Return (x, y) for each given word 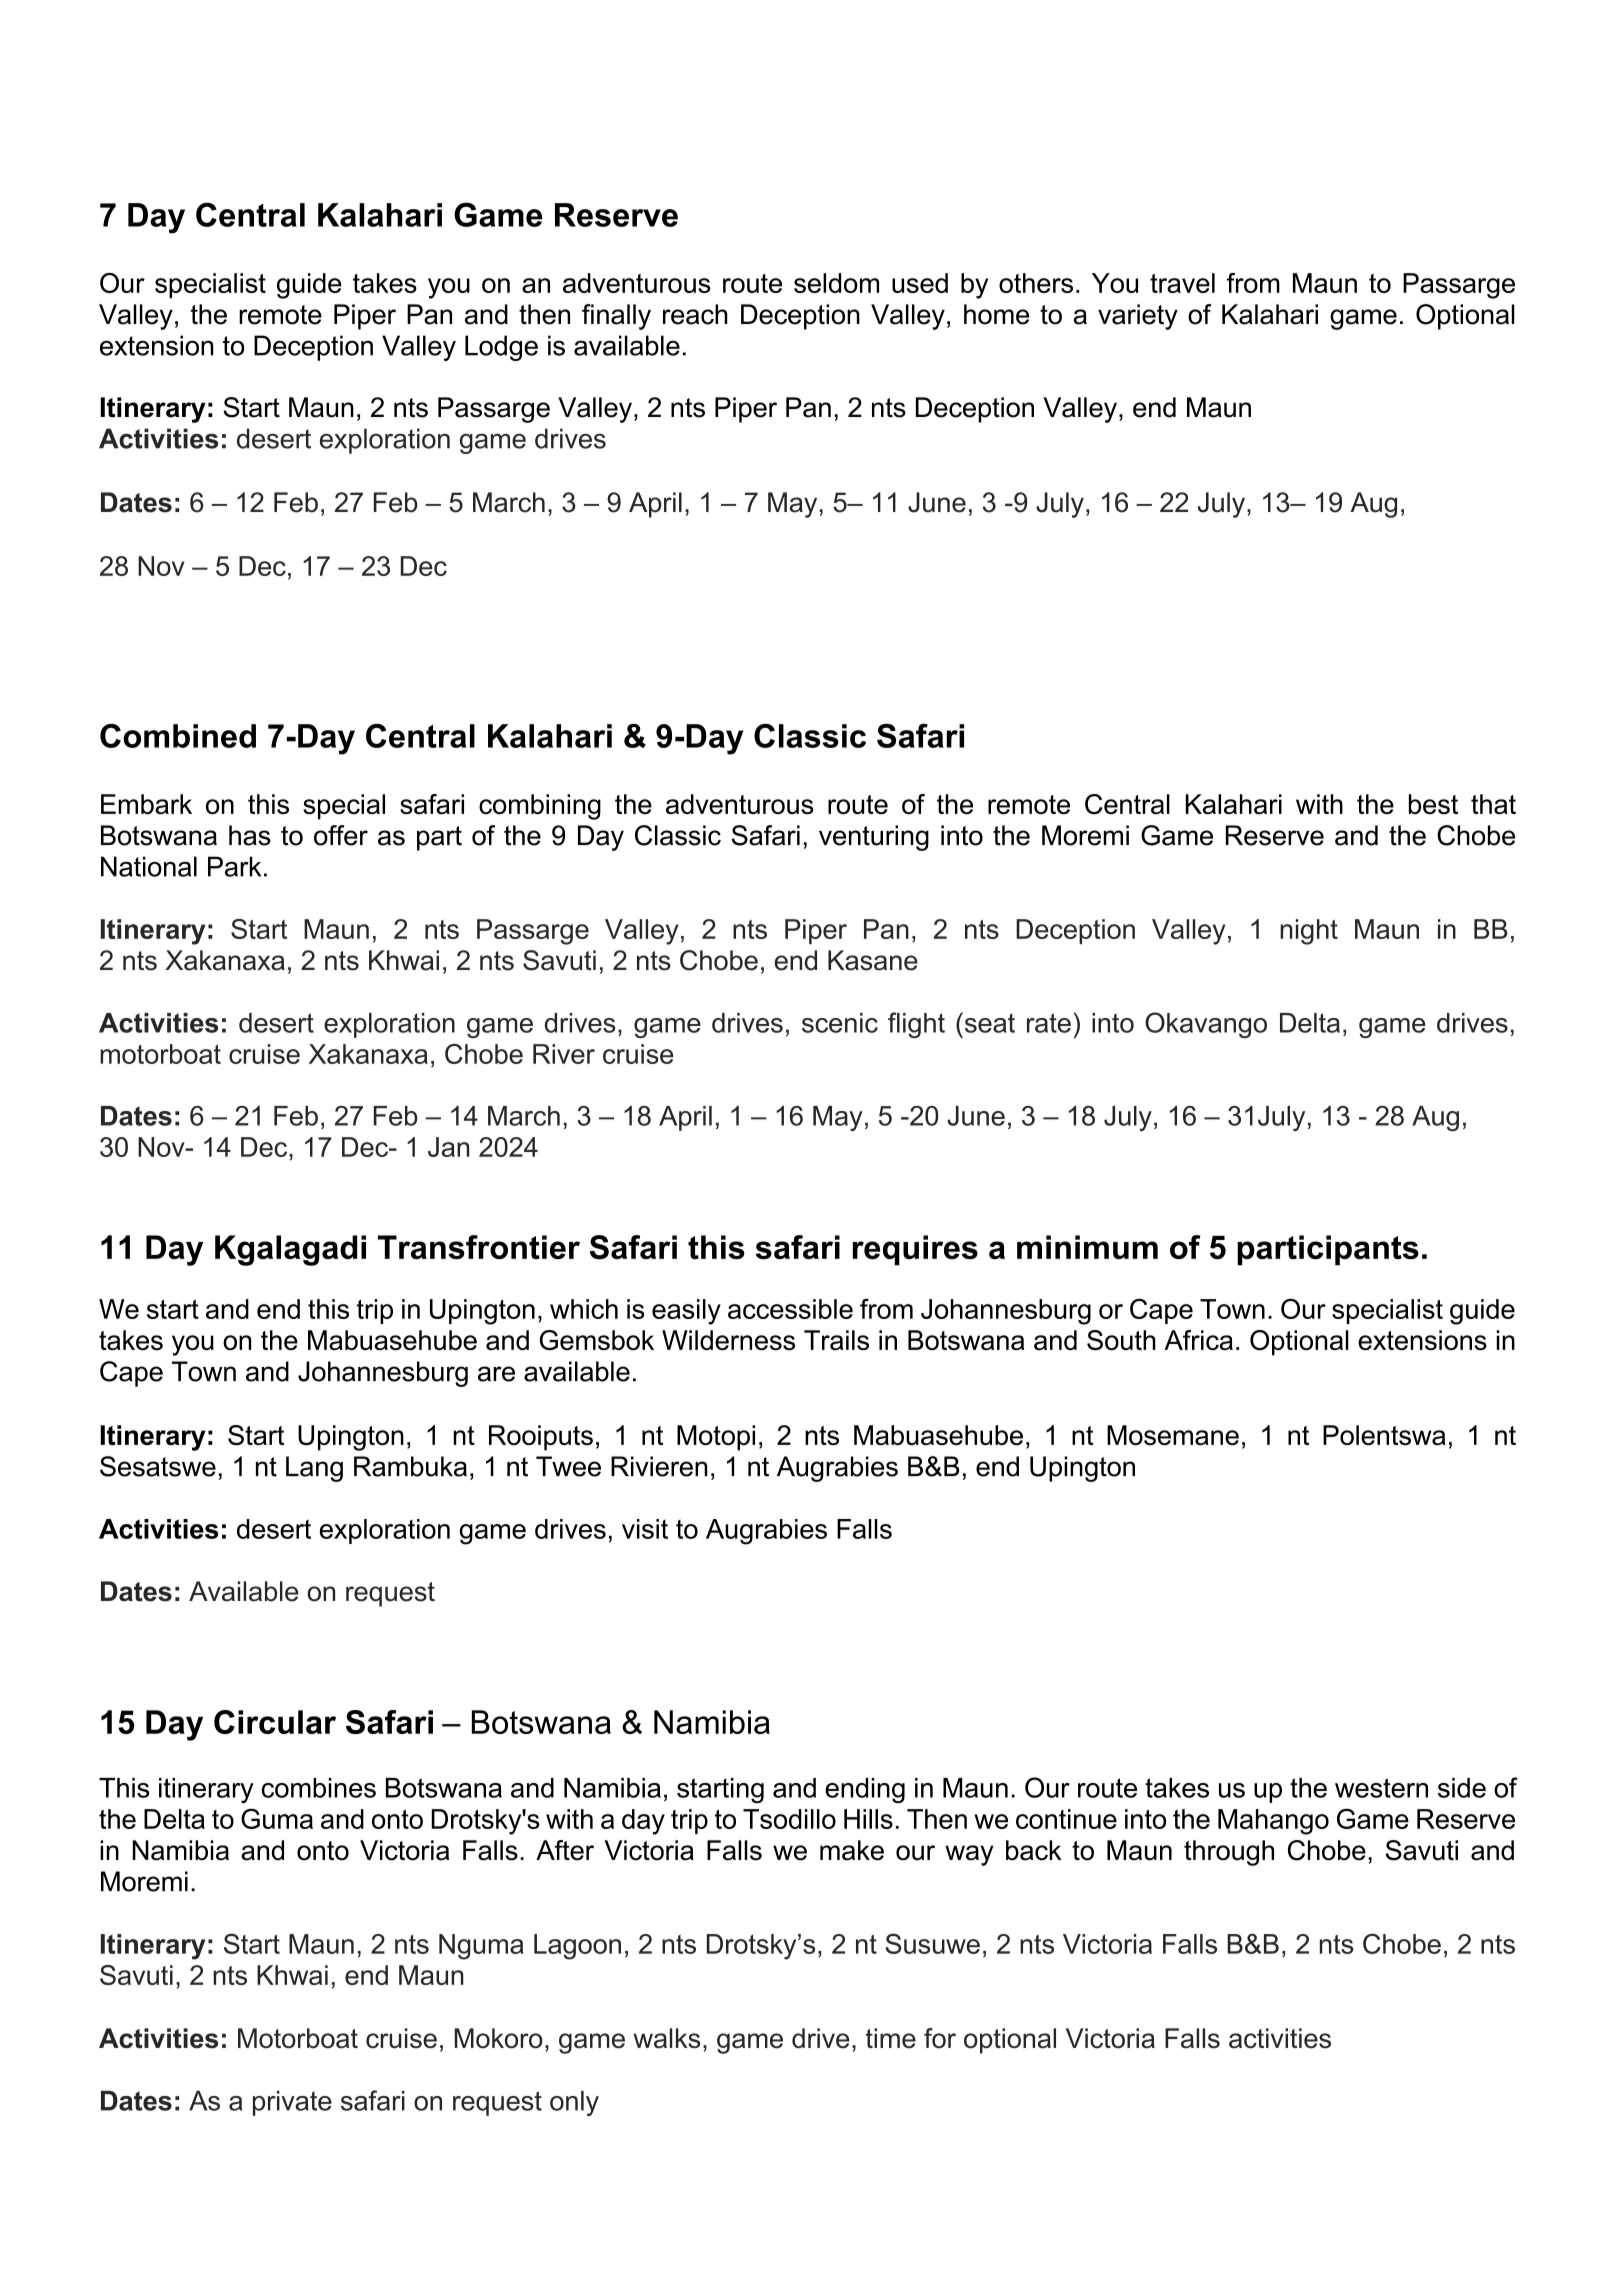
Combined (178, 736)
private (292, 2103)
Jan (448, 1147)
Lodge (501, 348)
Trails (836, 1340)
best (1433, 804)
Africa (1198, 1340)
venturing (874, 838)
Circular (275, 1722)
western (1381, 1788)
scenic (840, 1023)
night (1309, 932)
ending (865, 1790)
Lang (314, 1469)
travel (1182, 283)
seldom (836, 283)
